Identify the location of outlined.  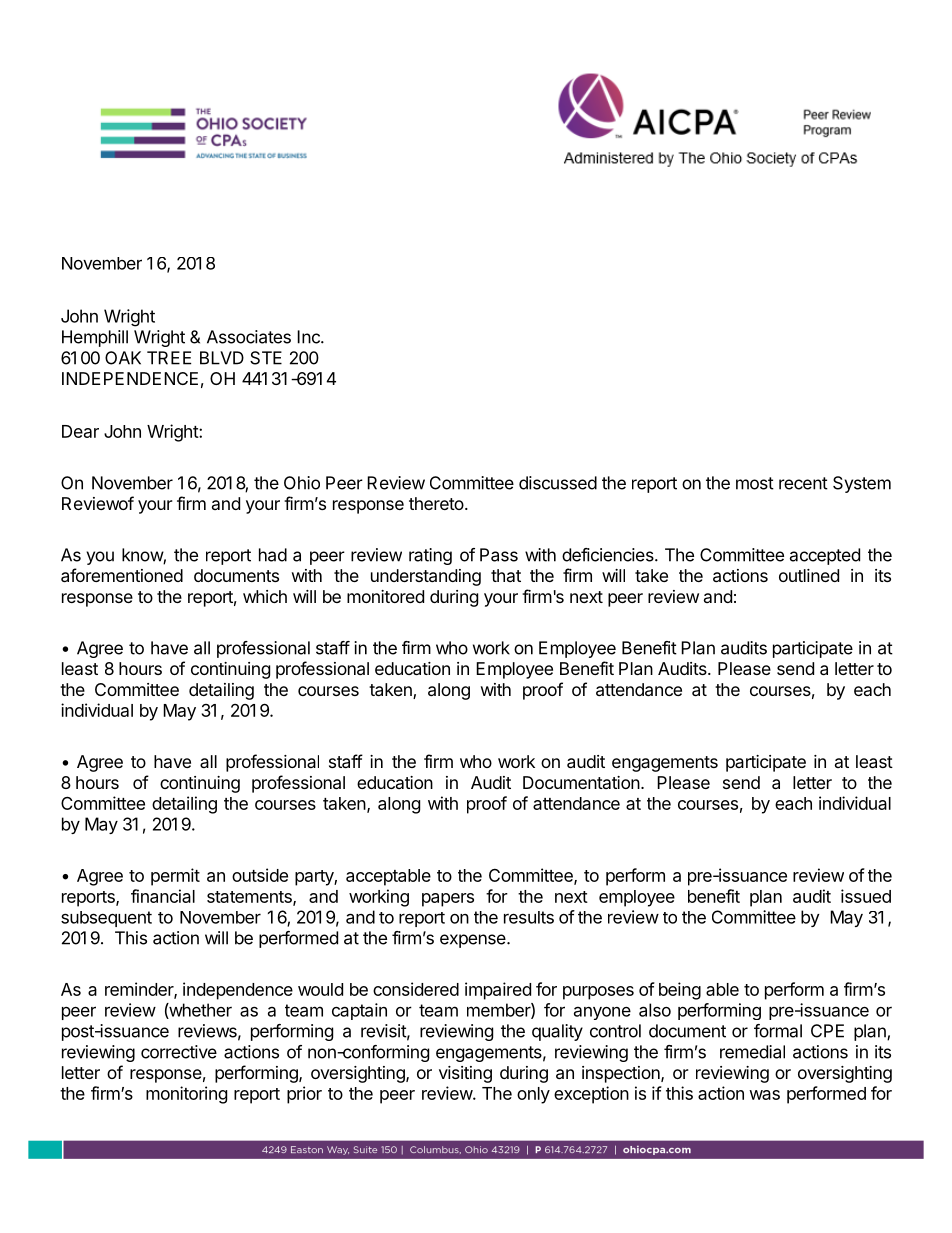
(809, 575).
